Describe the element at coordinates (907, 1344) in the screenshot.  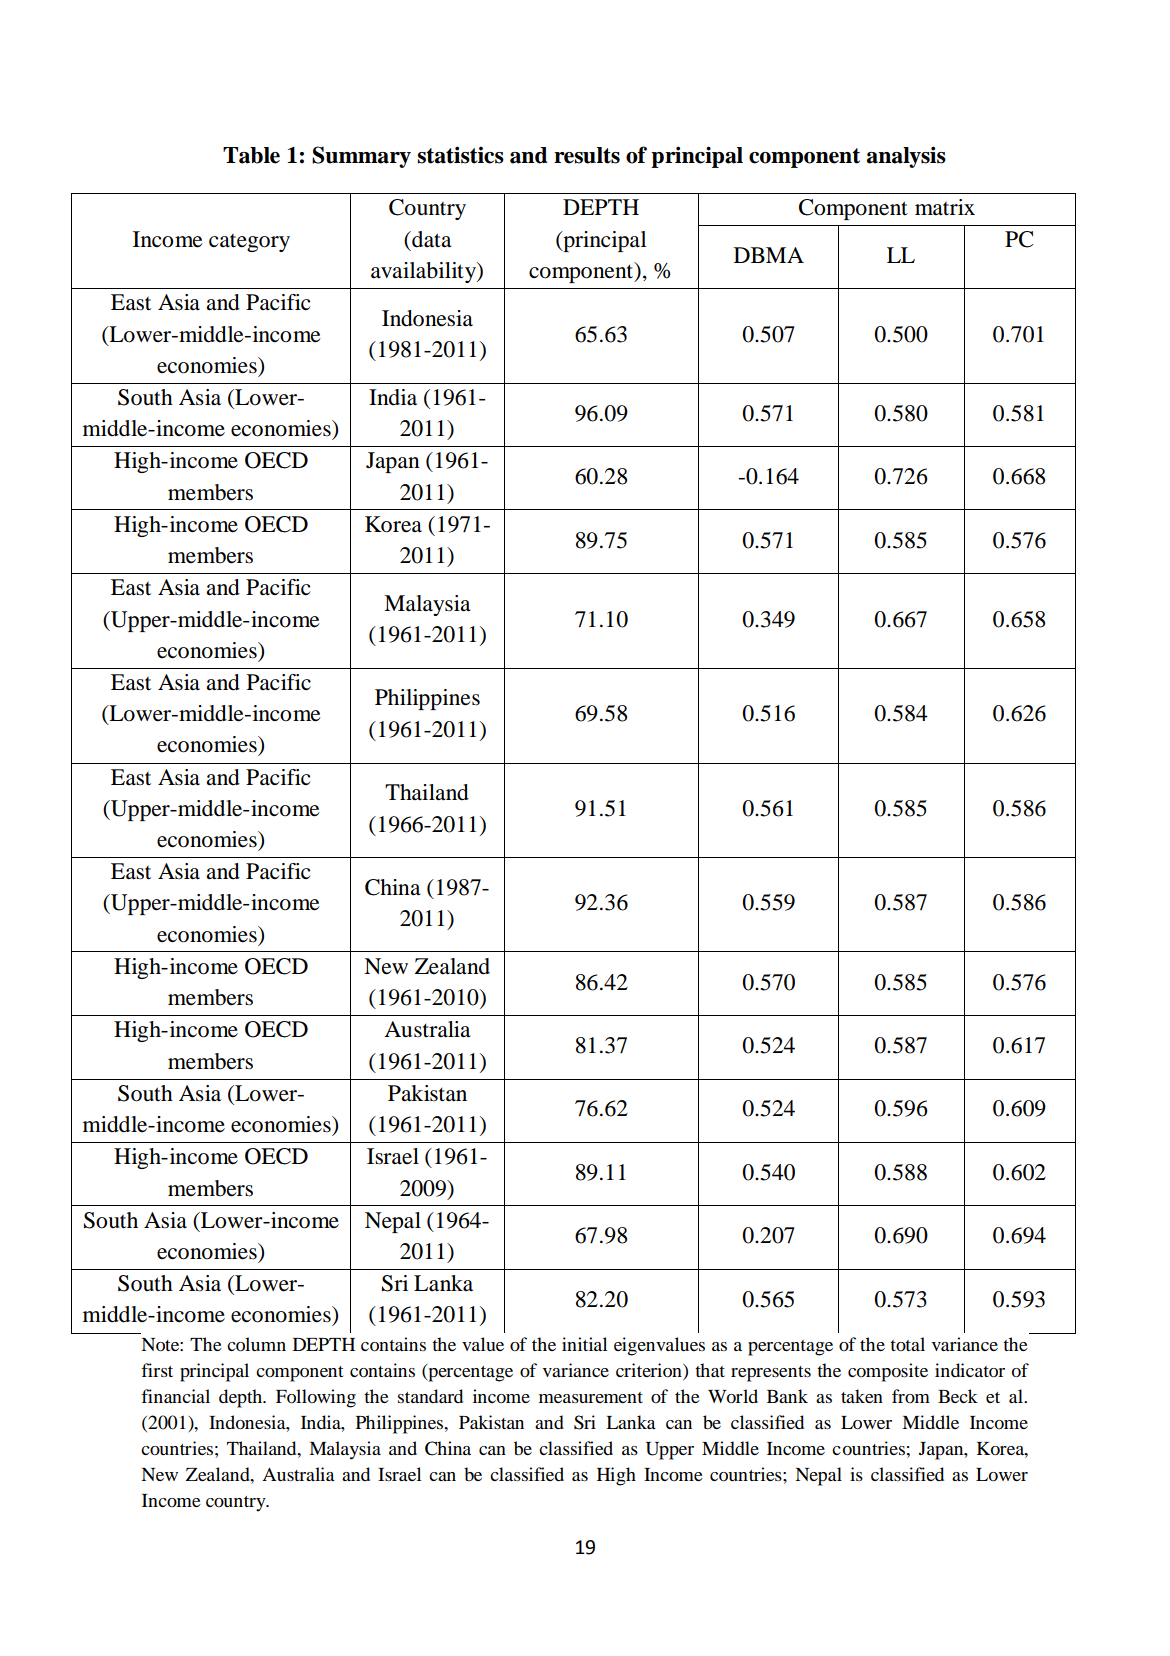
I see `total` at that location.
